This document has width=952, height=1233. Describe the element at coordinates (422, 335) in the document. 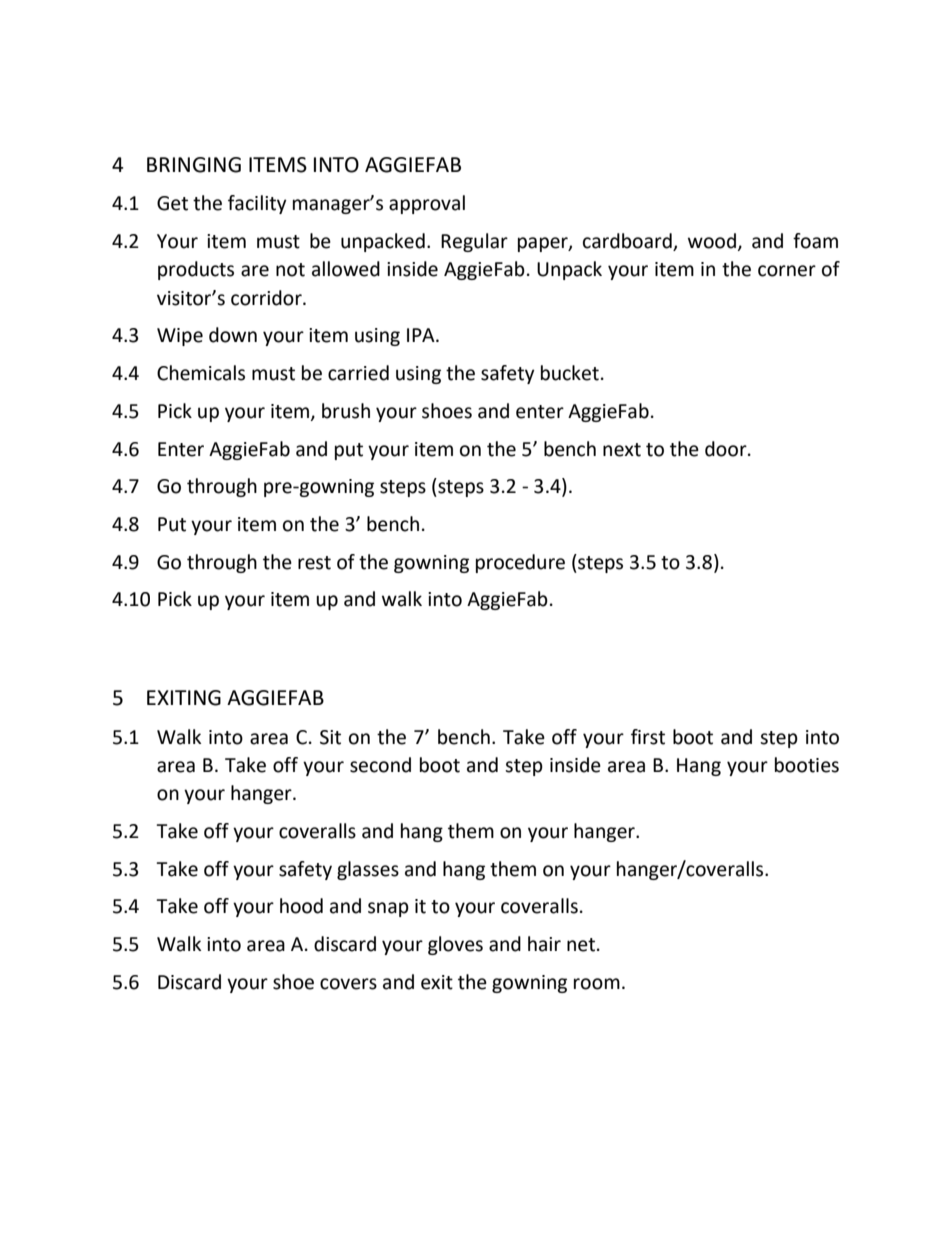

I see `IPA` at that location.
